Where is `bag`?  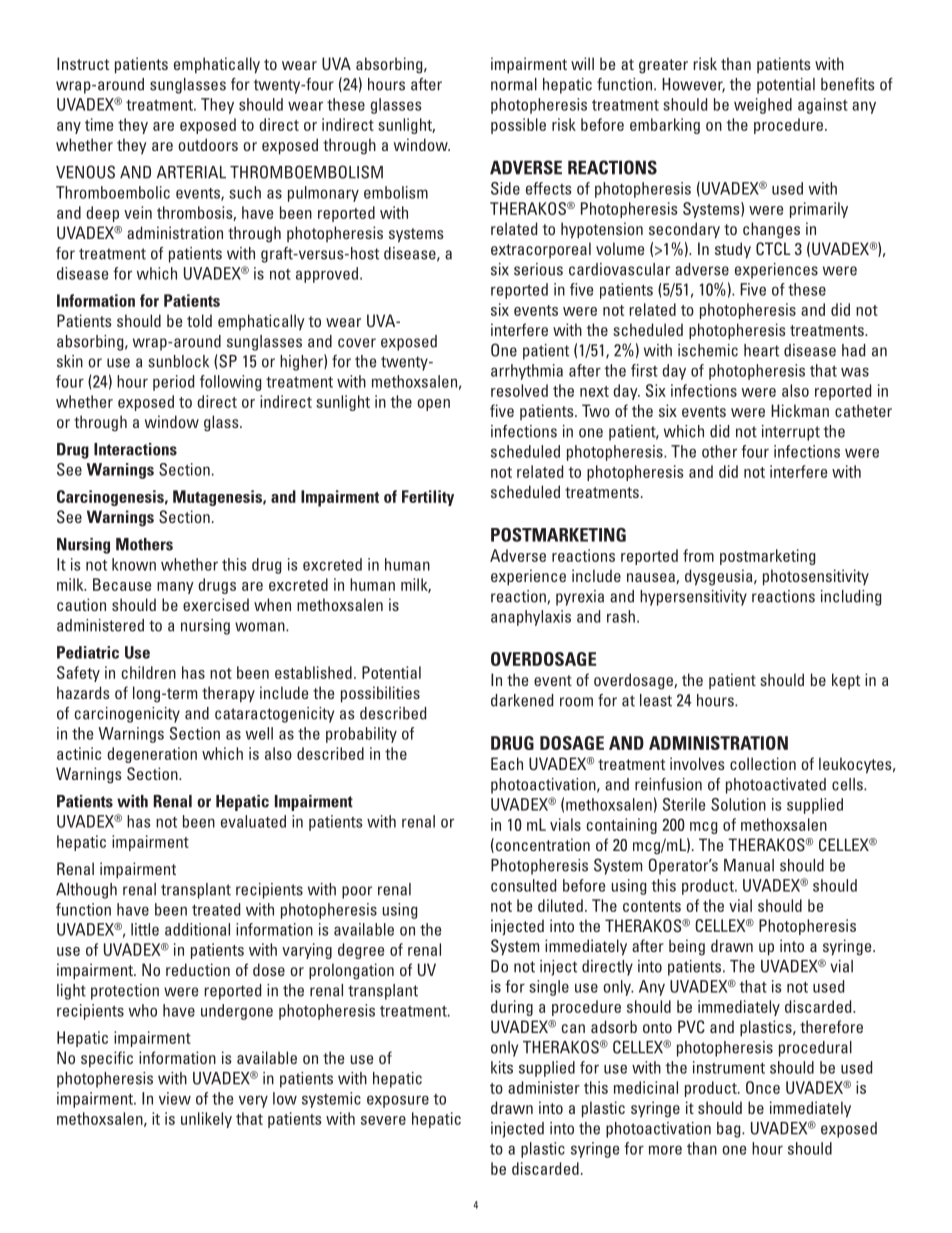
bag is located at coordinates (730, 1130).
